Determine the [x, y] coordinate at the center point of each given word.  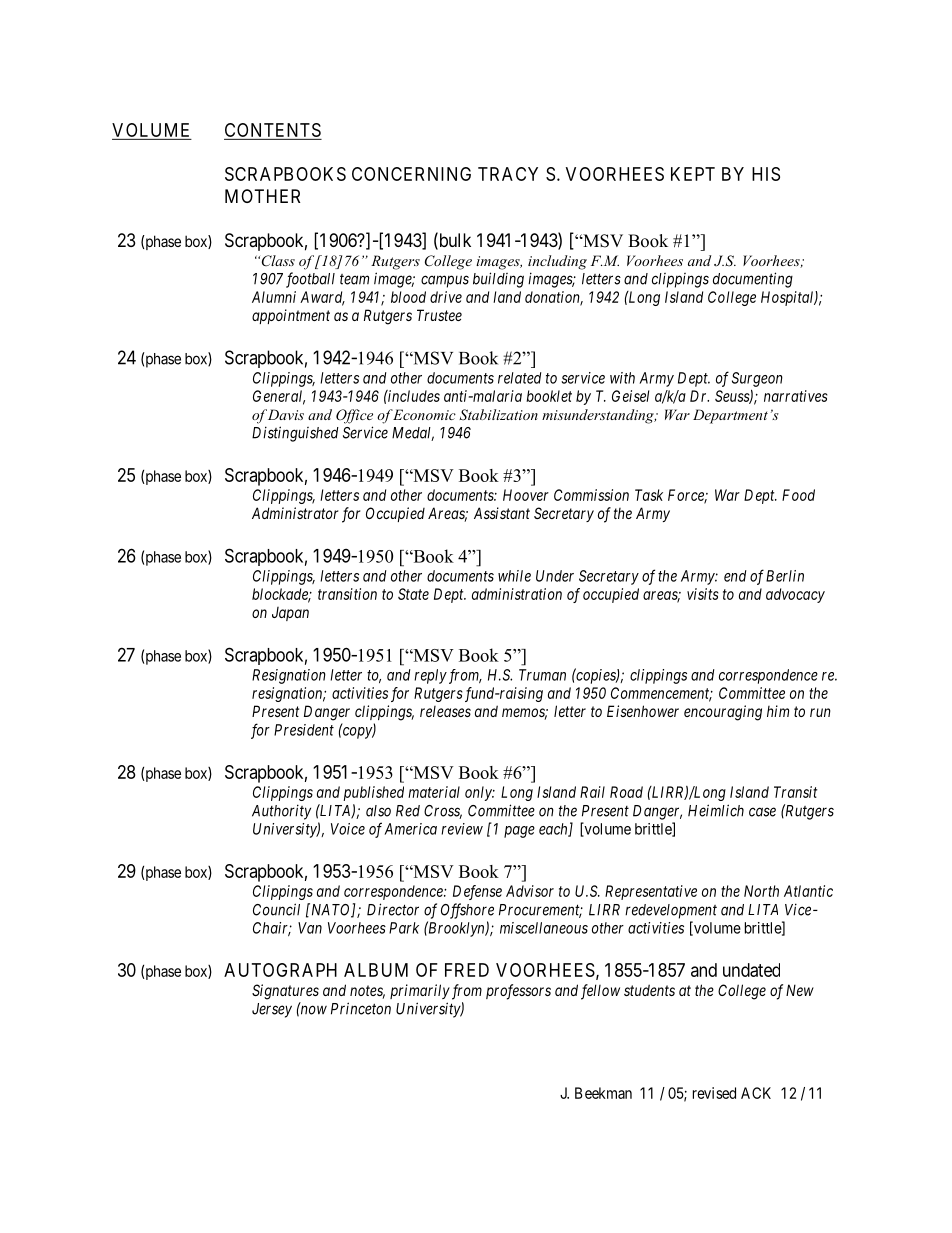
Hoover [526, 495]
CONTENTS [273, 130]
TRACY [508, 174]
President [304, 730]
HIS [766, 174]
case [762, 812]
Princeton [361, 1008]
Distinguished [295, 434]
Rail [592, 792]
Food [798, 495]
